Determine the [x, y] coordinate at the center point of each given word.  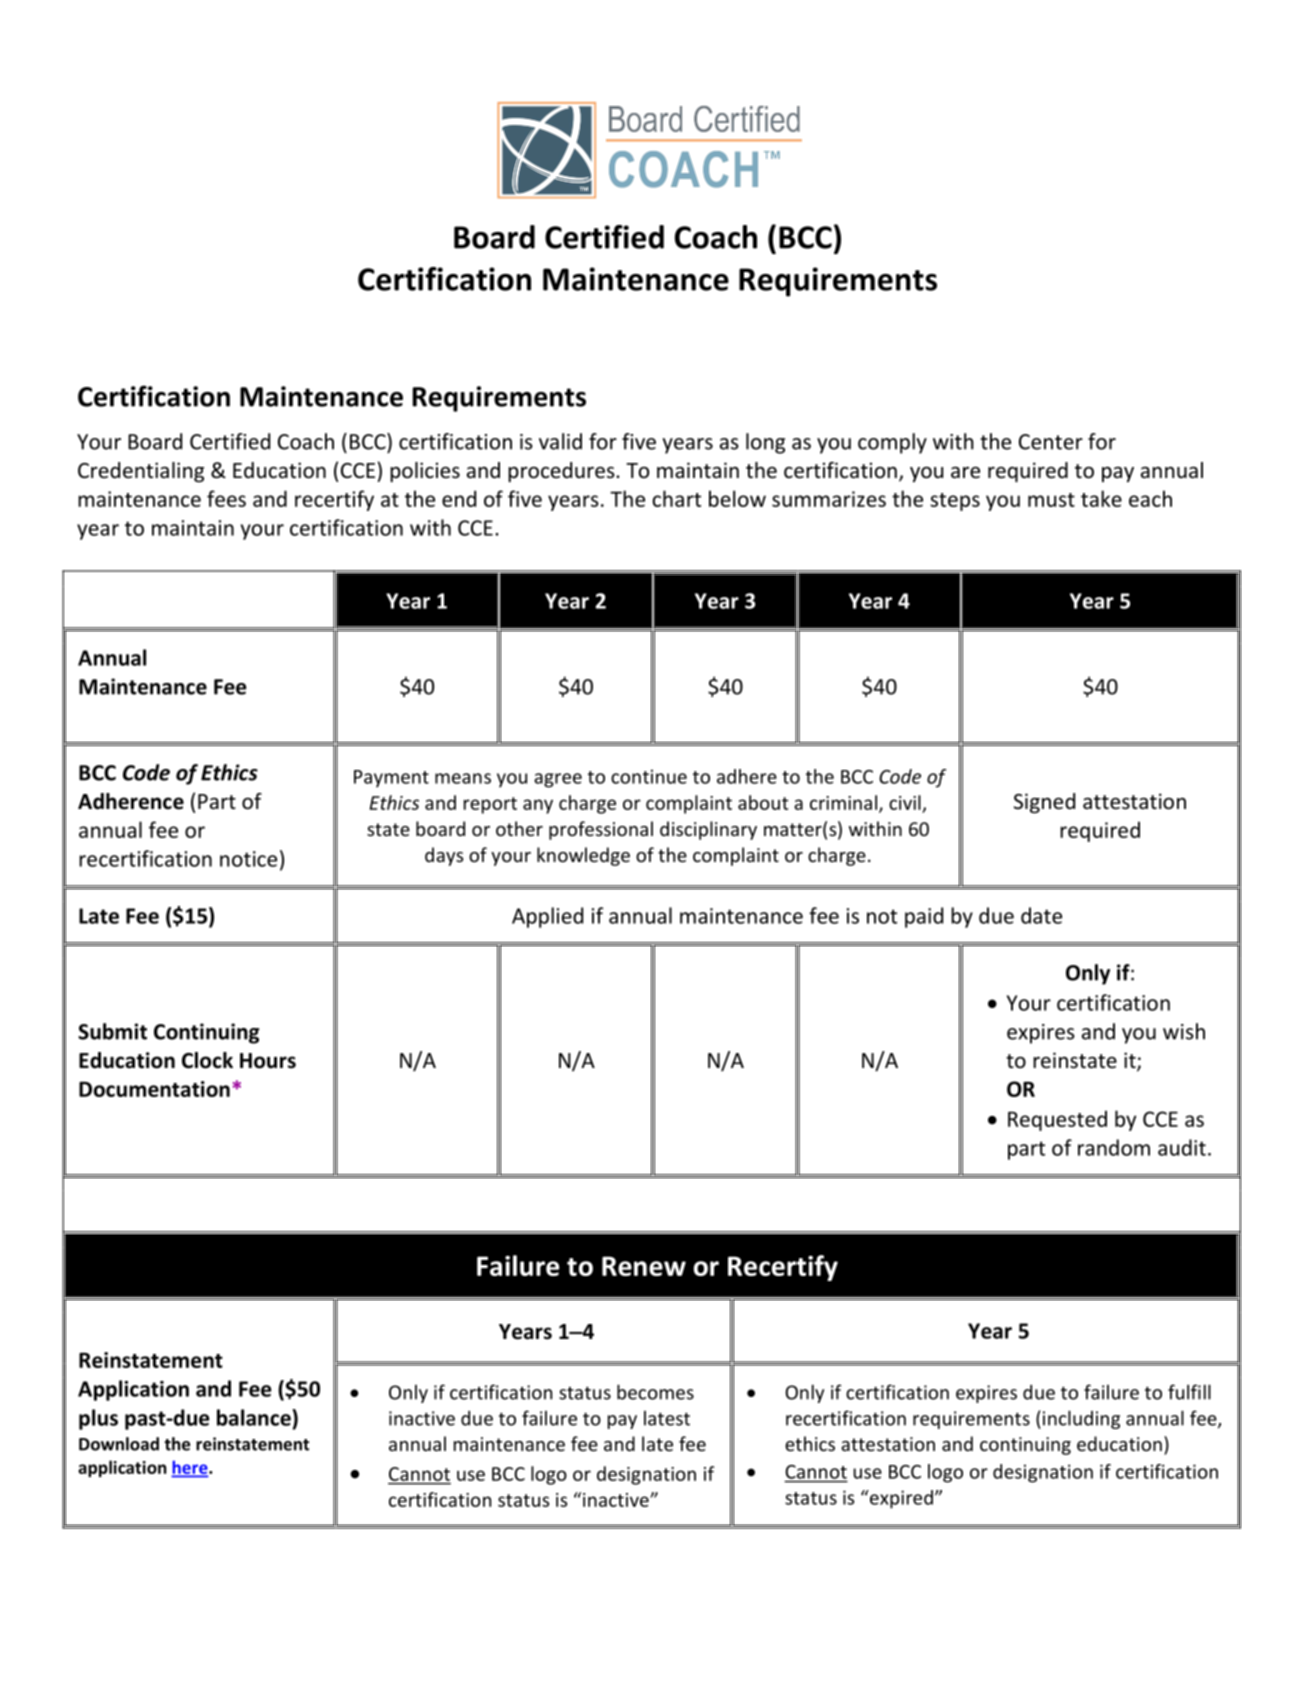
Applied [547, 917]
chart [676, 498]
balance [255, 1417]
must [1051, 500]
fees [226, 498]
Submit [112, 1031]
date [1041, 915]
